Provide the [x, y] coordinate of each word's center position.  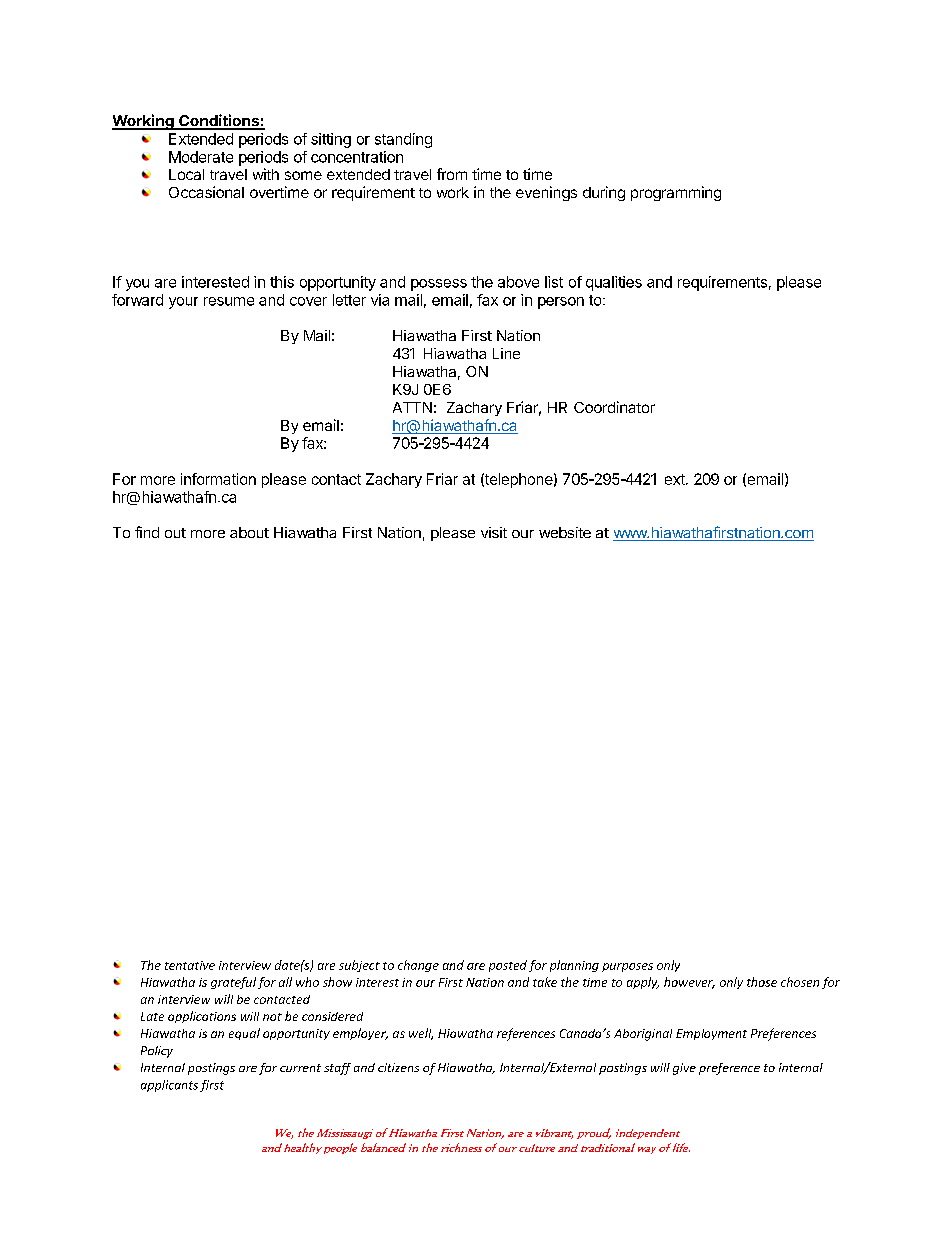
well [421, 1034]
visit [494, 532]
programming [676, 193]
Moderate [201, 157]
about [249, 532]
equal [244, 1034]
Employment [711, 1034]
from [452, 174]
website [565, 532]
